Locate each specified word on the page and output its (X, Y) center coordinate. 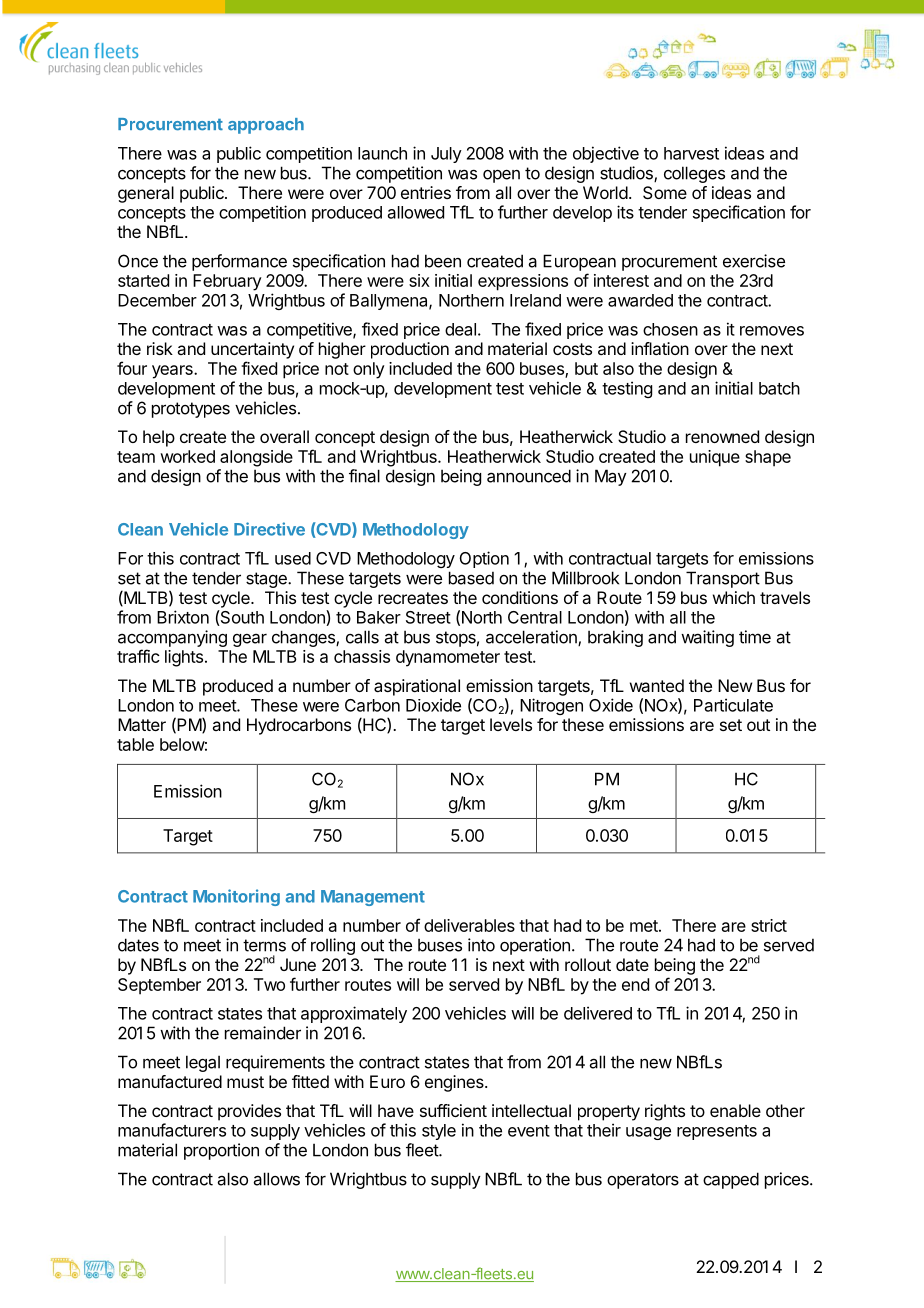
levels (511, 724)
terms (264, 945)
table (135, 744)
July (446, 155)
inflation (660, 348)
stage (267, 580)
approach (266, 126)
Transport (723, 579)
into (481, 945)
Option (484, 559)
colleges (694, 174)
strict (769, 925)
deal (460, 329)
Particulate (733, 705)
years (173, 372)
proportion (221, 1151)
